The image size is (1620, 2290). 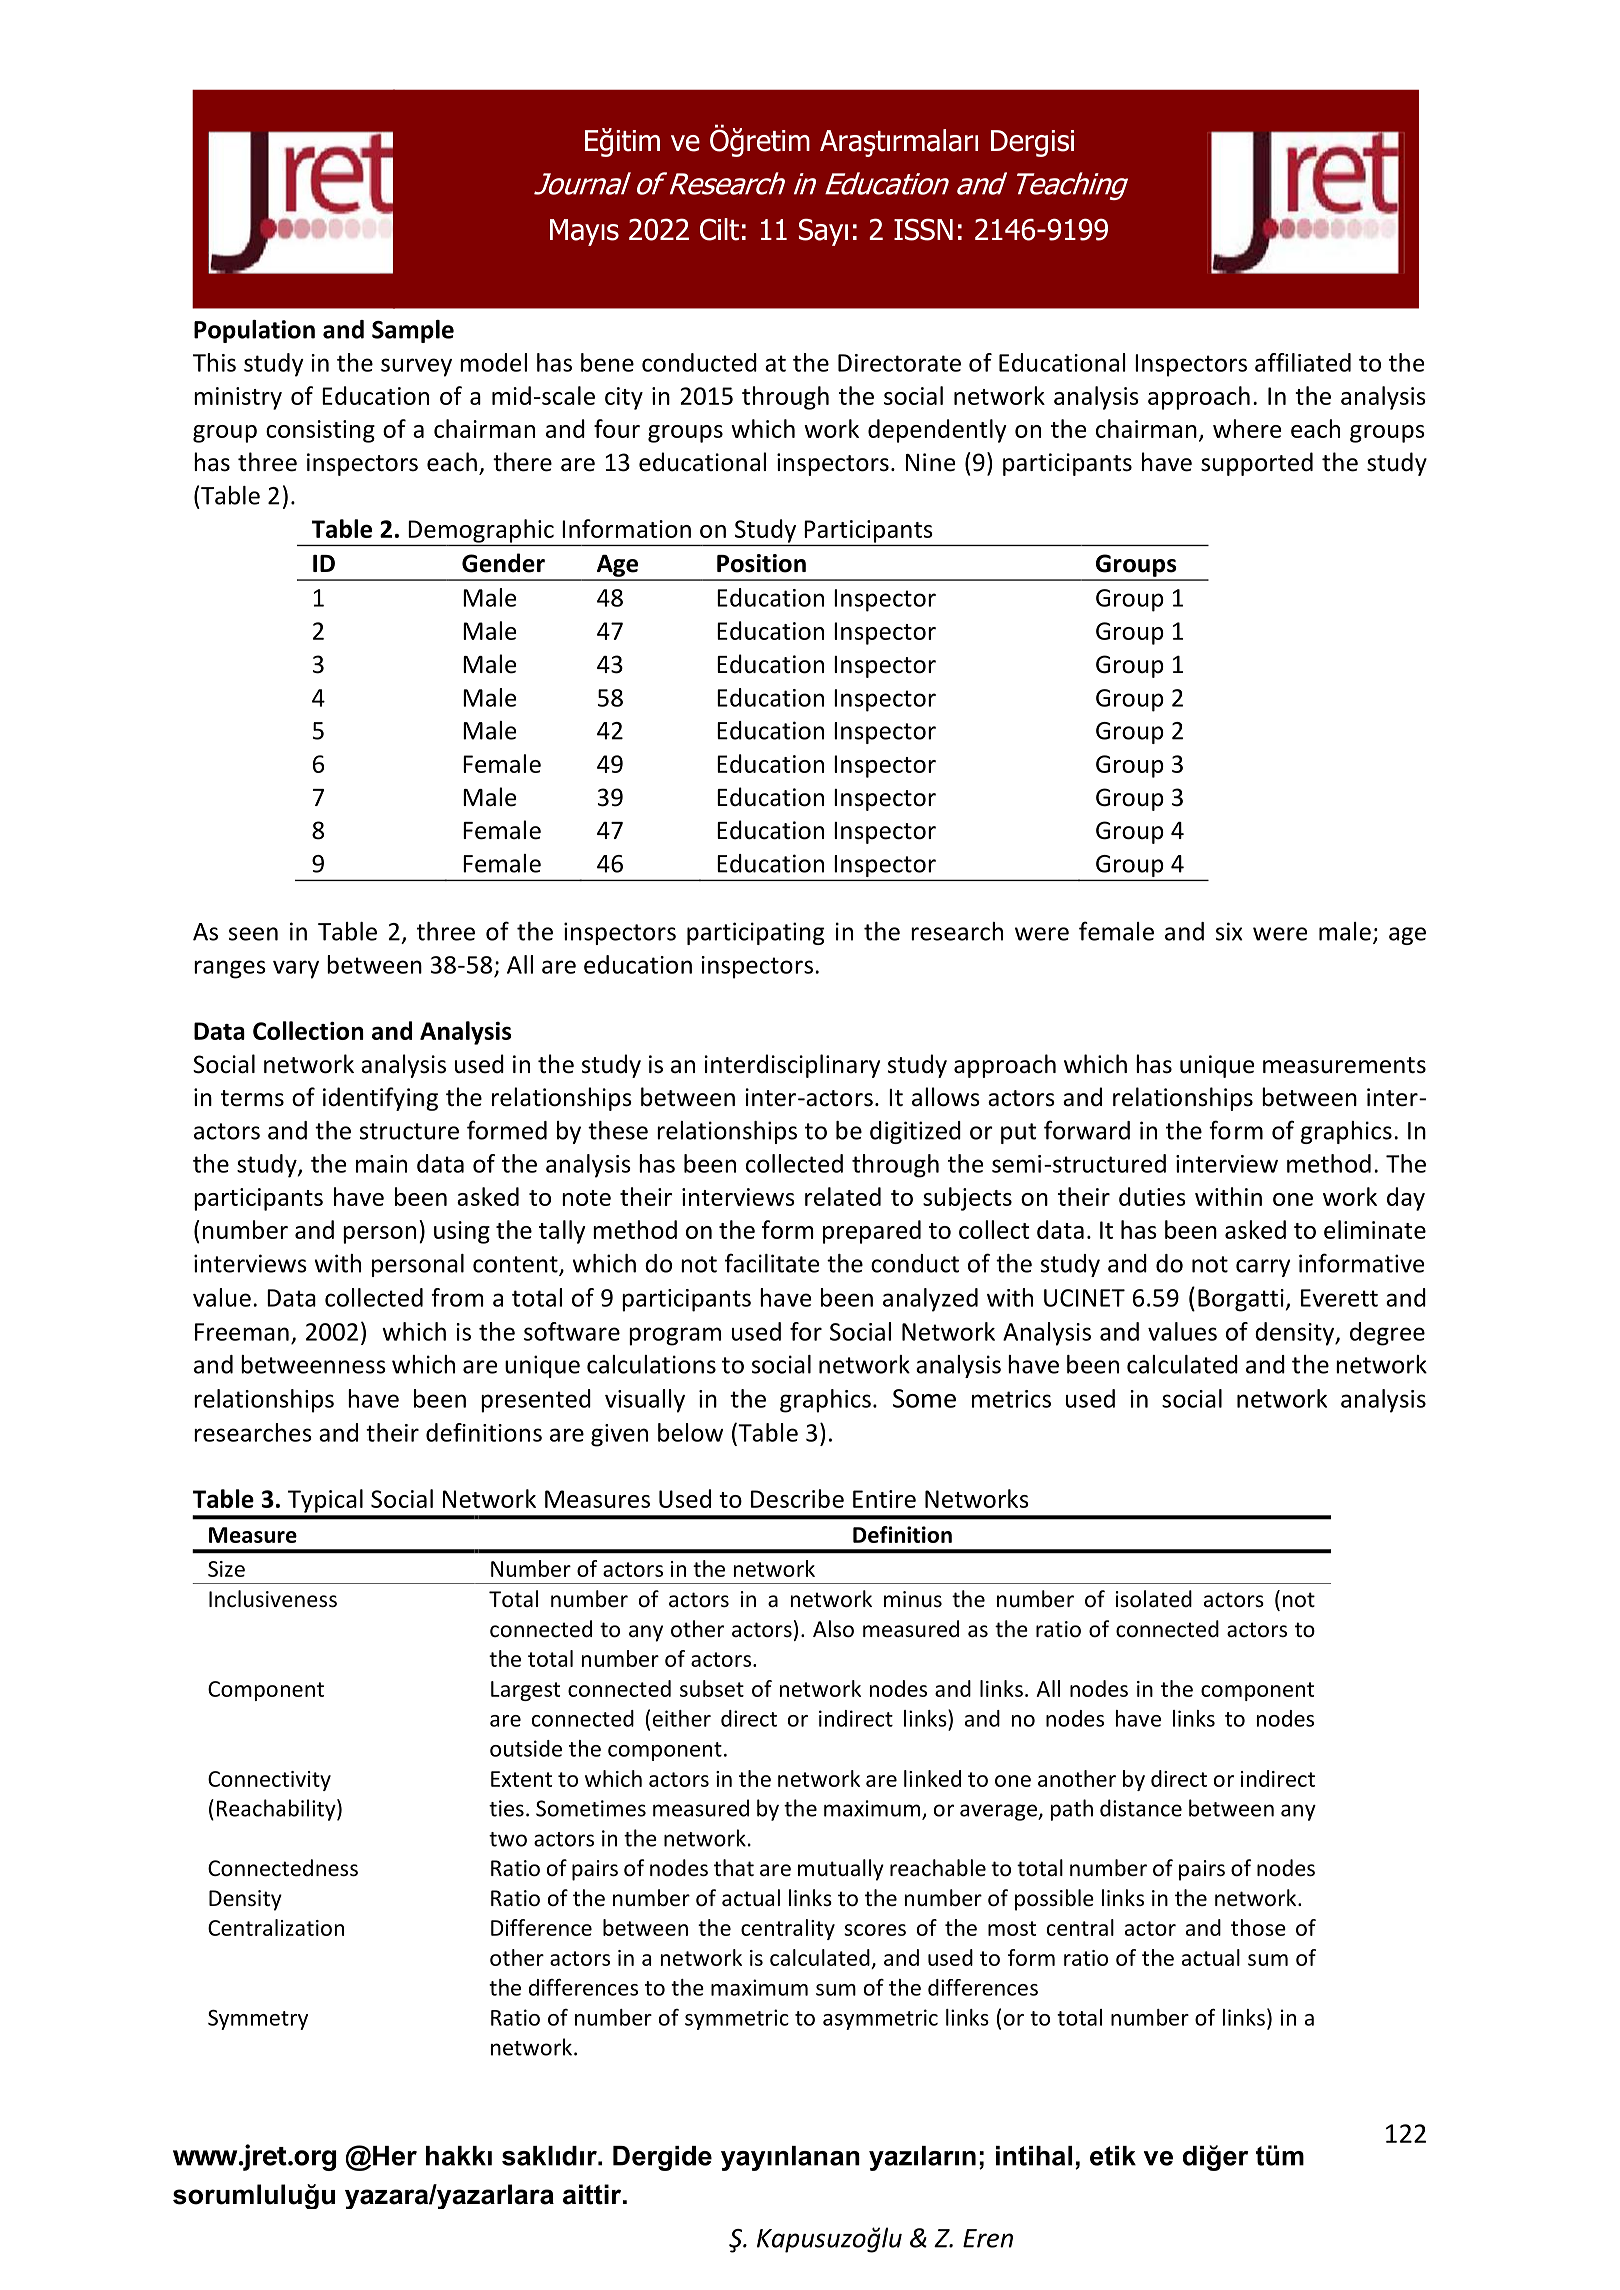 I want to click on Describe, so click(x=797, y=1498).
